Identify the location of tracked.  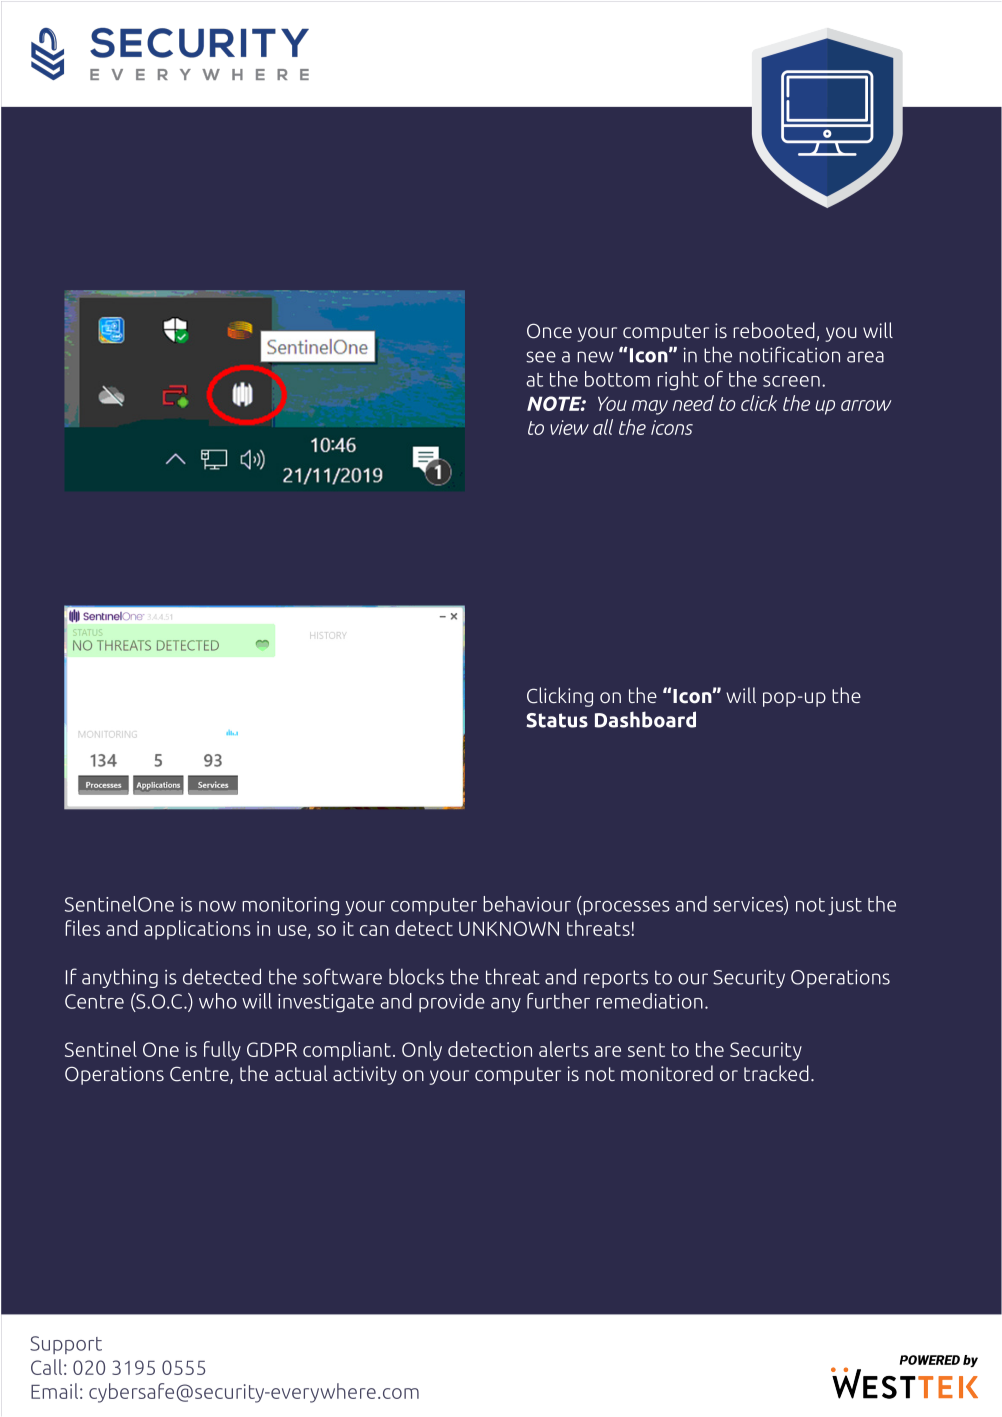
(776, 1073).
